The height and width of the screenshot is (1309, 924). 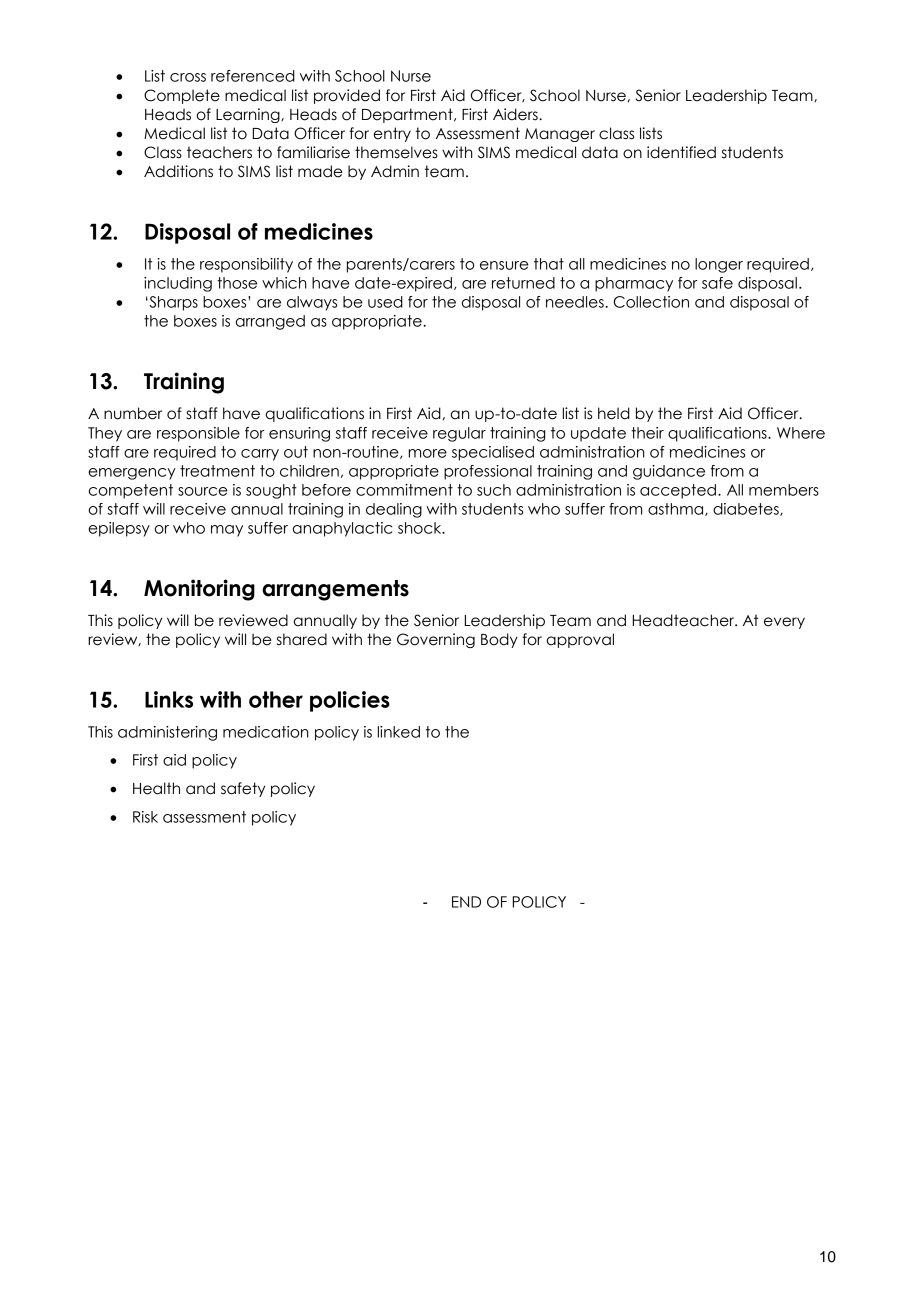 I want to click on END, so click(x=466, y=902).
